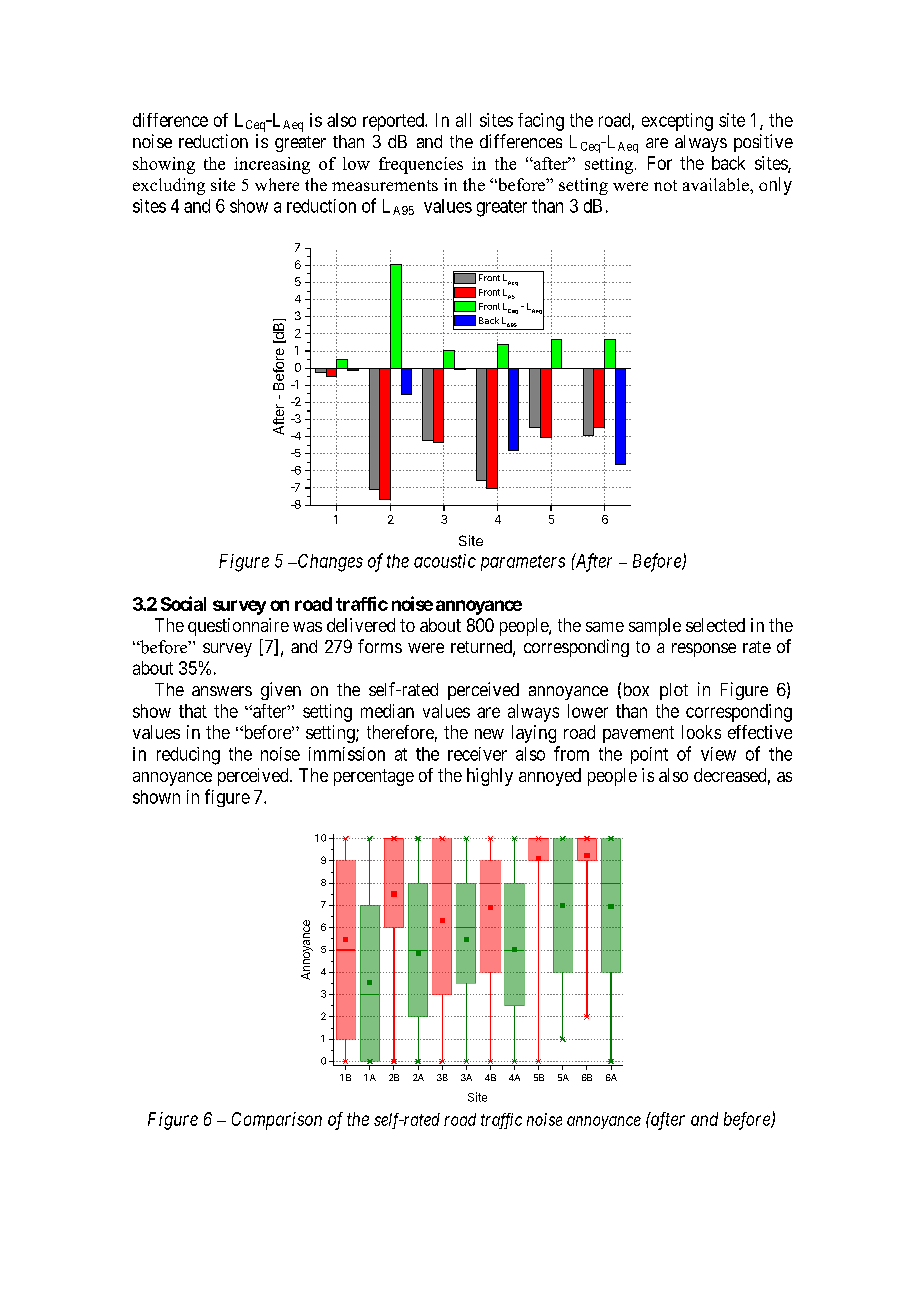  What do you see at coordinates (445, 561) in the page?
I see `acoustic` at bounding box center [445, 561].
